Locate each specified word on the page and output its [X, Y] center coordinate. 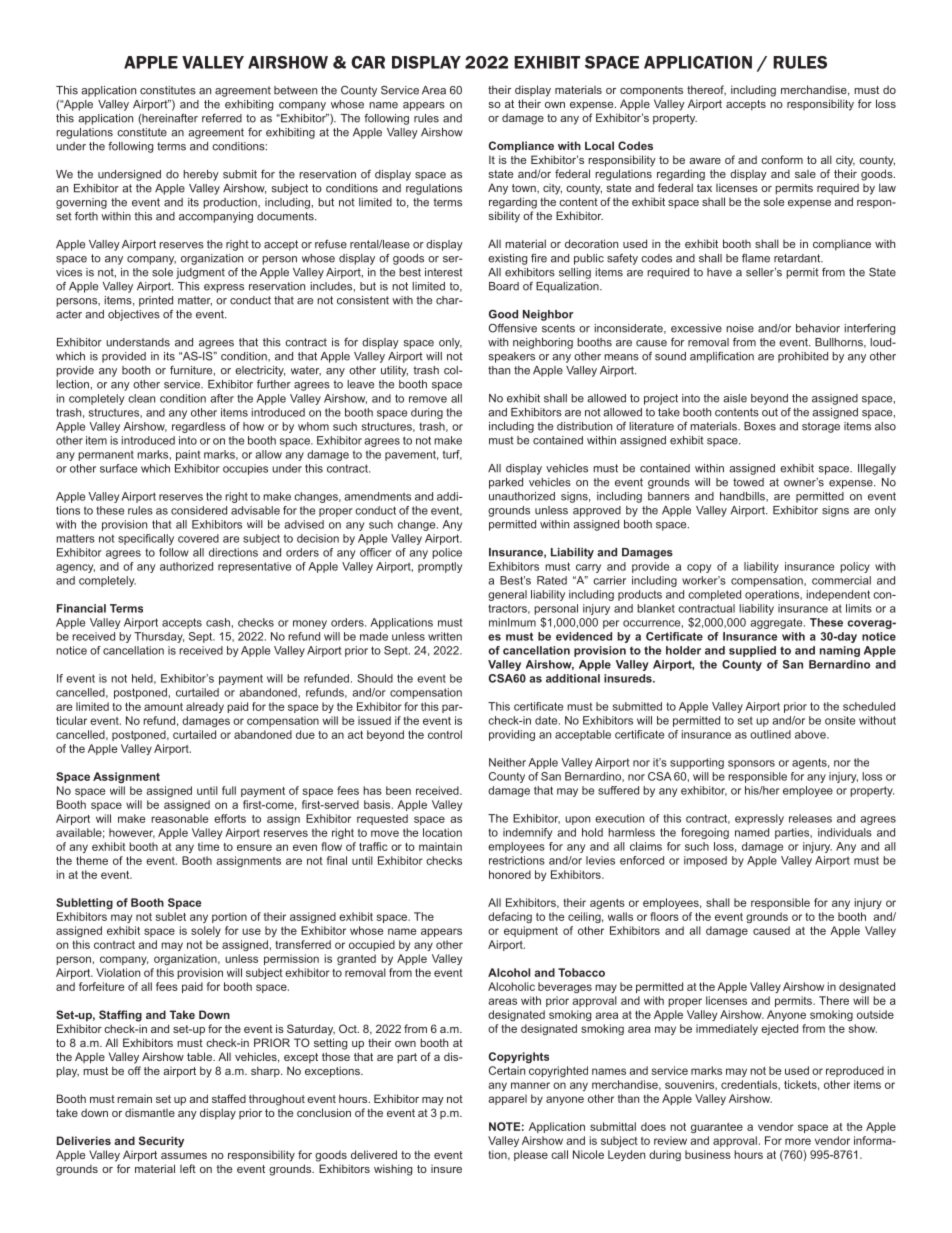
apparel [507, 1099]
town [525, 189]
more [798, 1141]
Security [161, 1142]
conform [782, 159]
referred [222, 118]
